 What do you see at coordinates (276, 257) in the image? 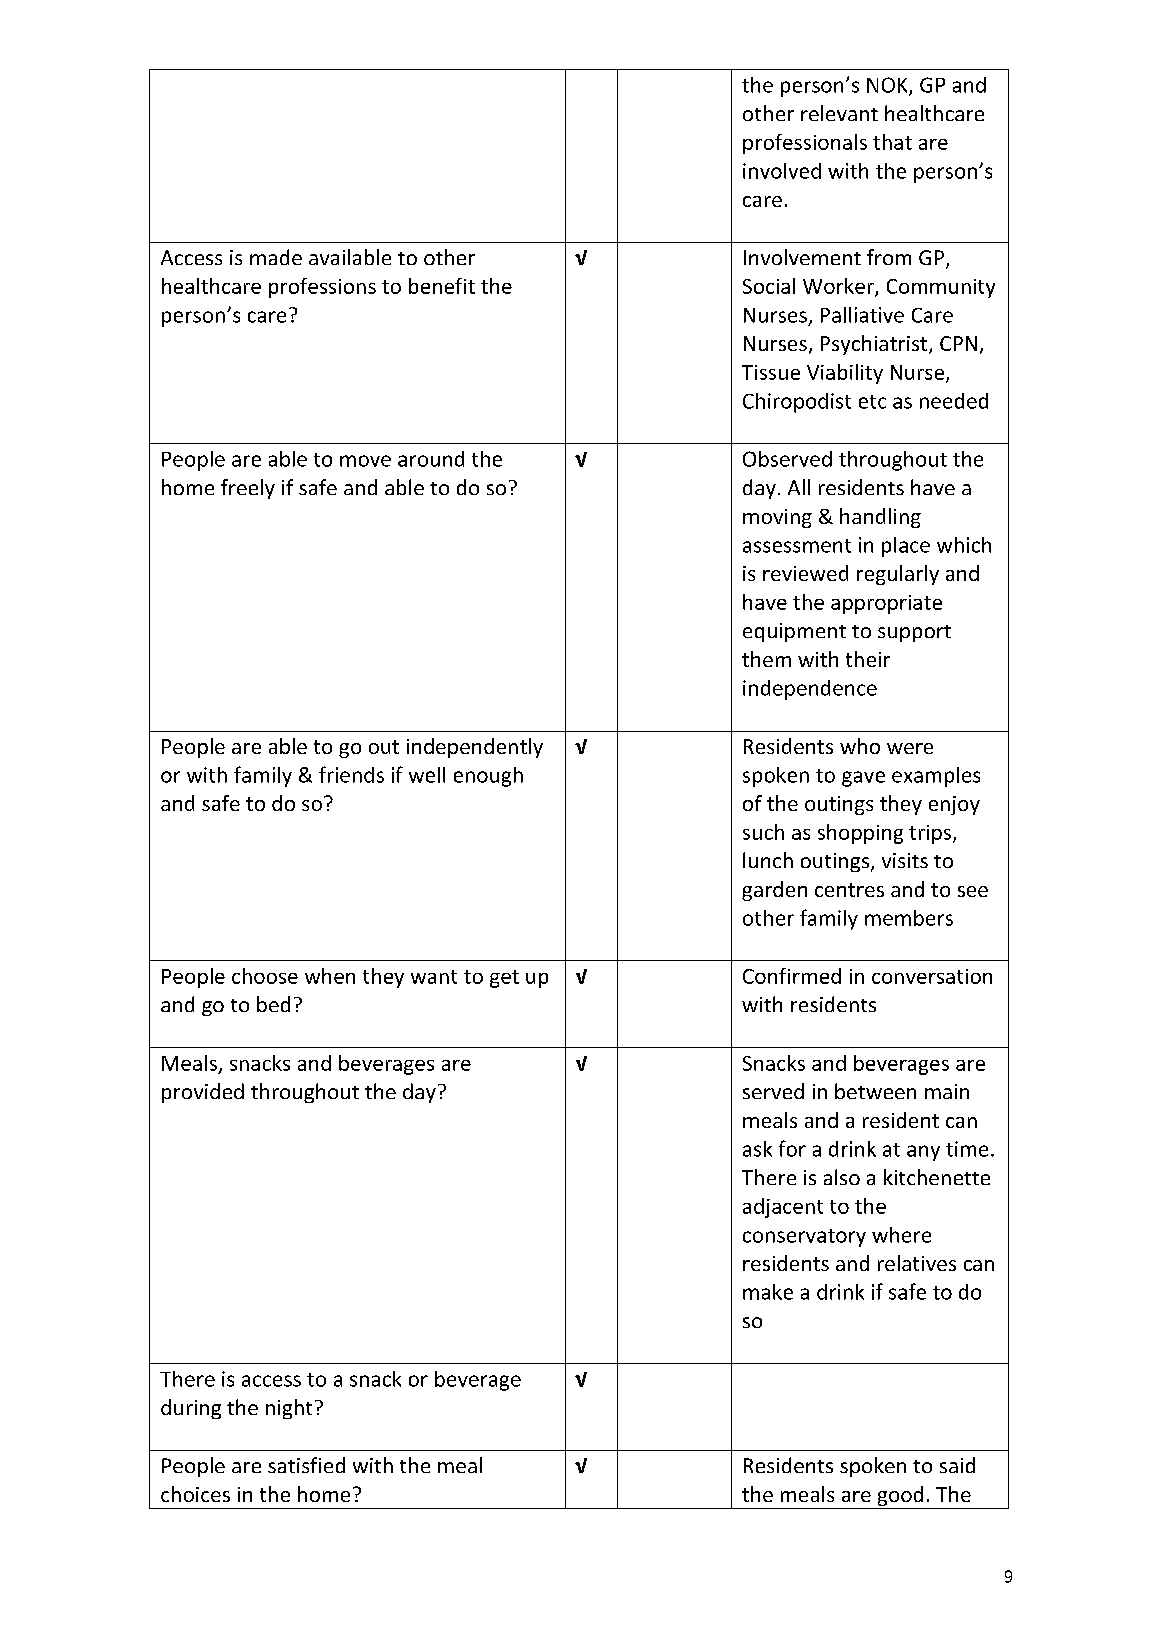
I see `made` at bounding box center [276, 257].
